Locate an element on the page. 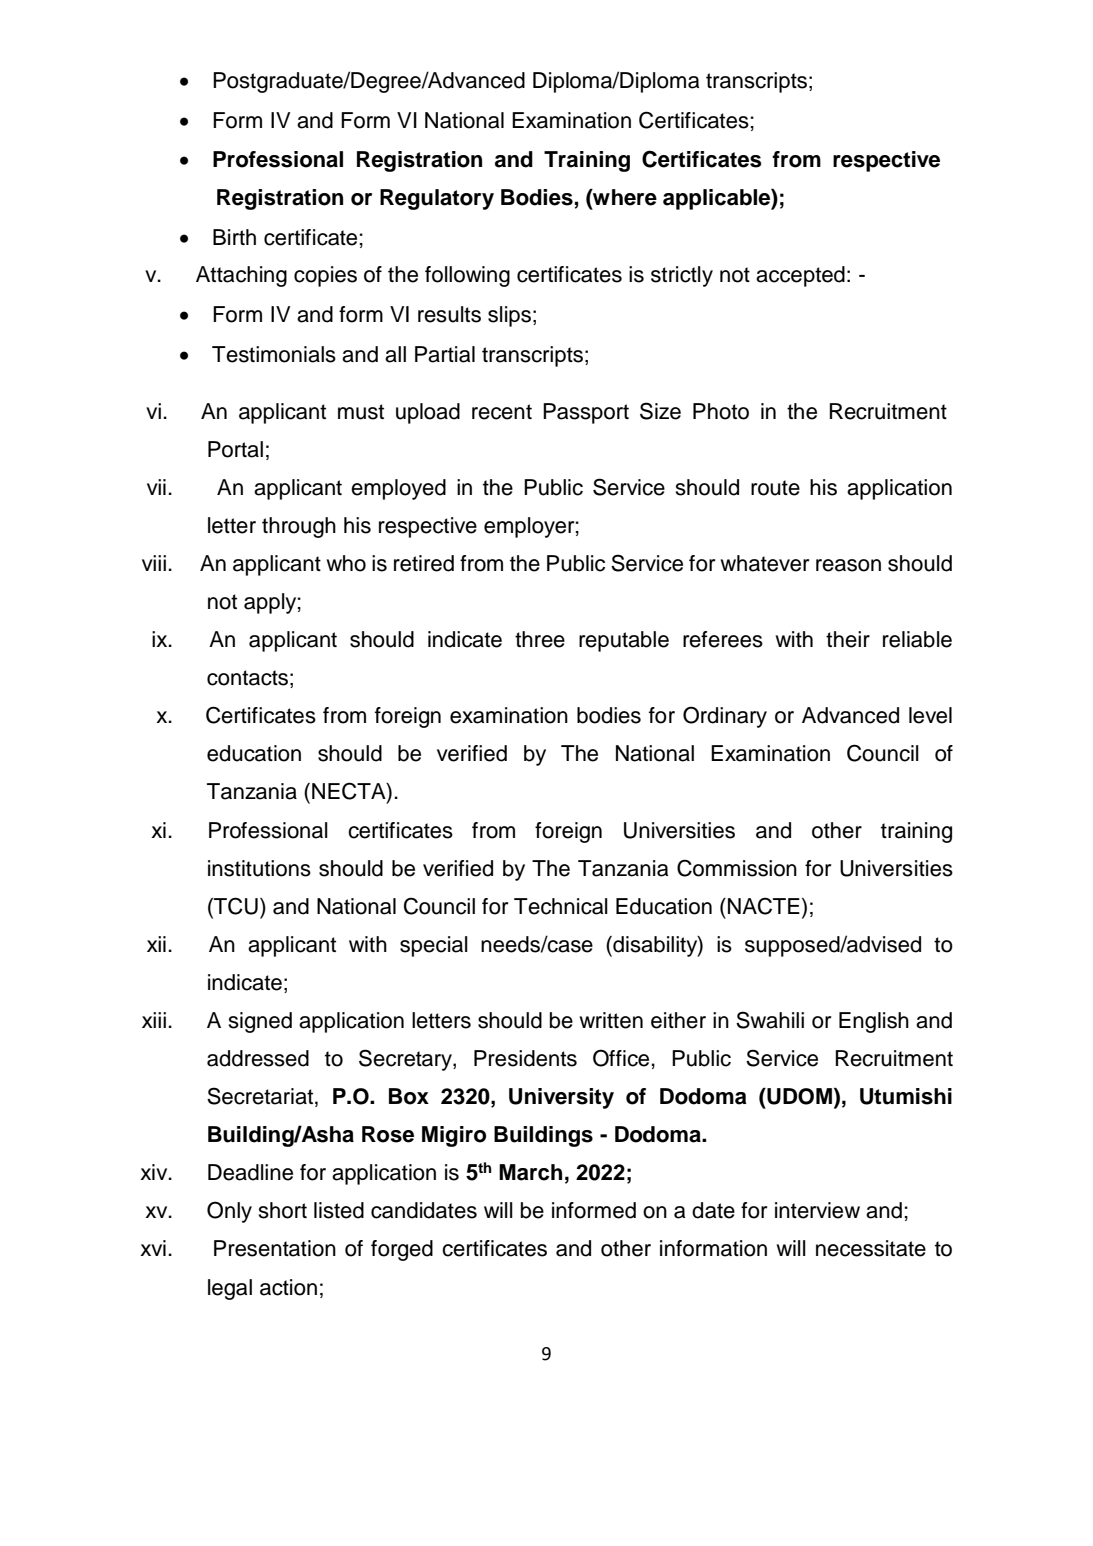 The height and width of the document is (1546, 1093). Portal is located at coordinates (235, 449).
